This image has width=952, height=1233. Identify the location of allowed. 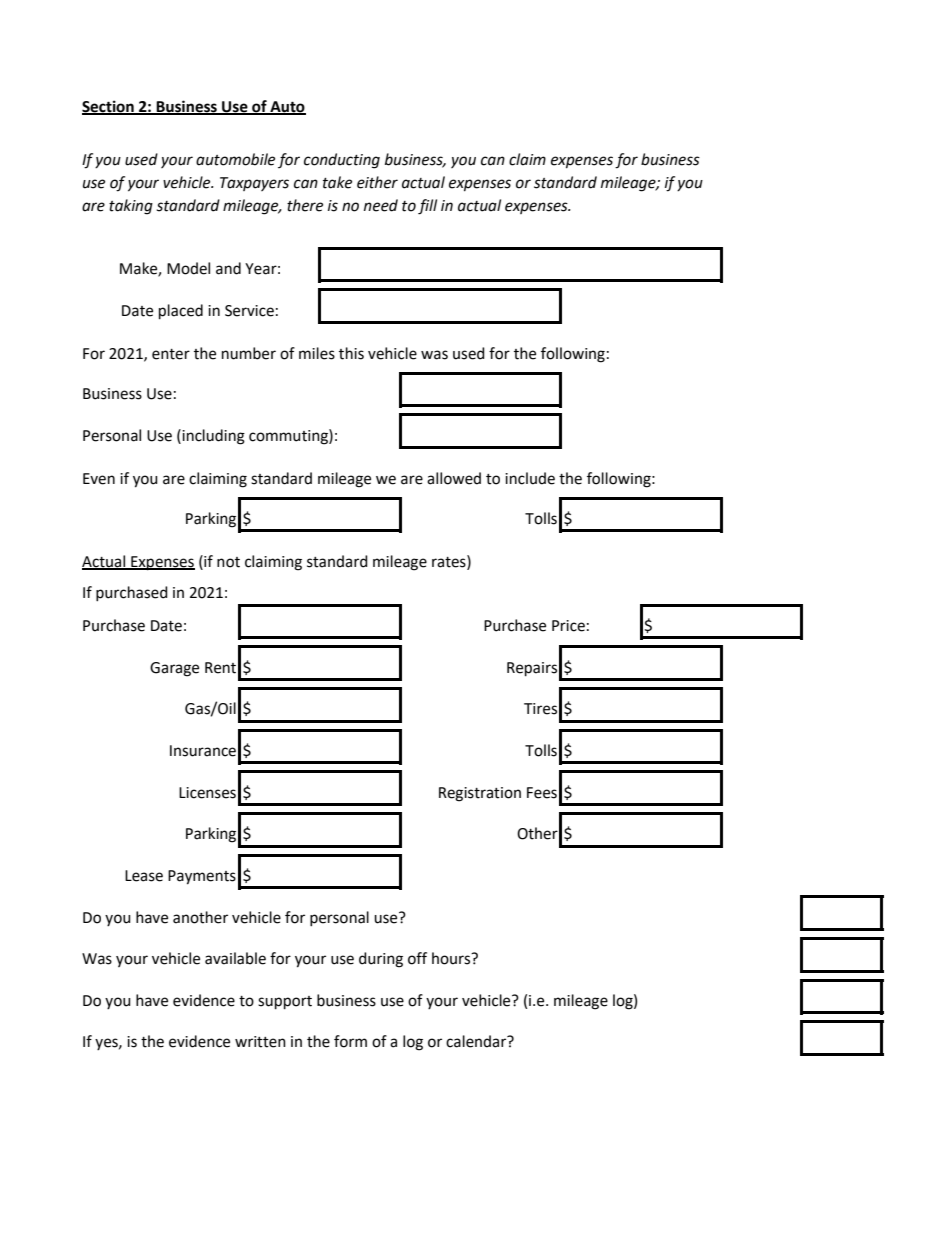
(454, 478).
